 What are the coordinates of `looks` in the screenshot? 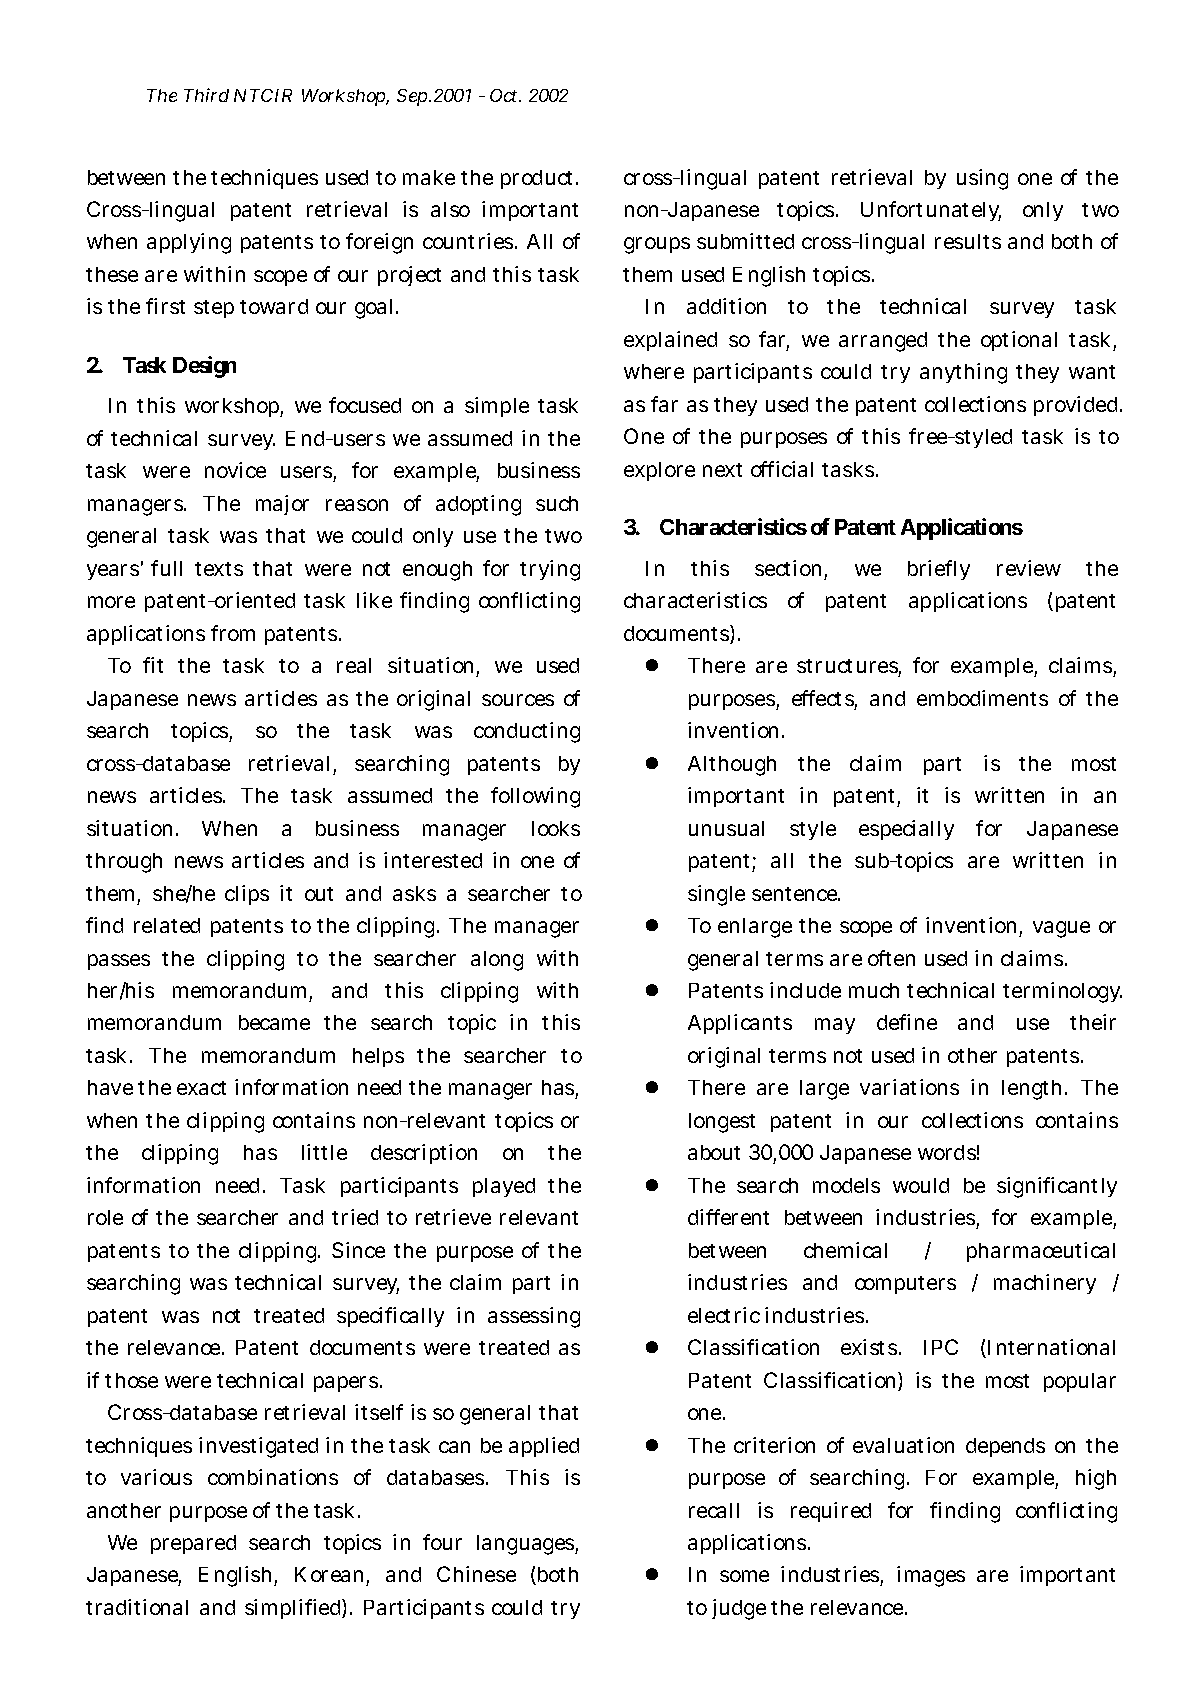 It's located at (556, 828).
